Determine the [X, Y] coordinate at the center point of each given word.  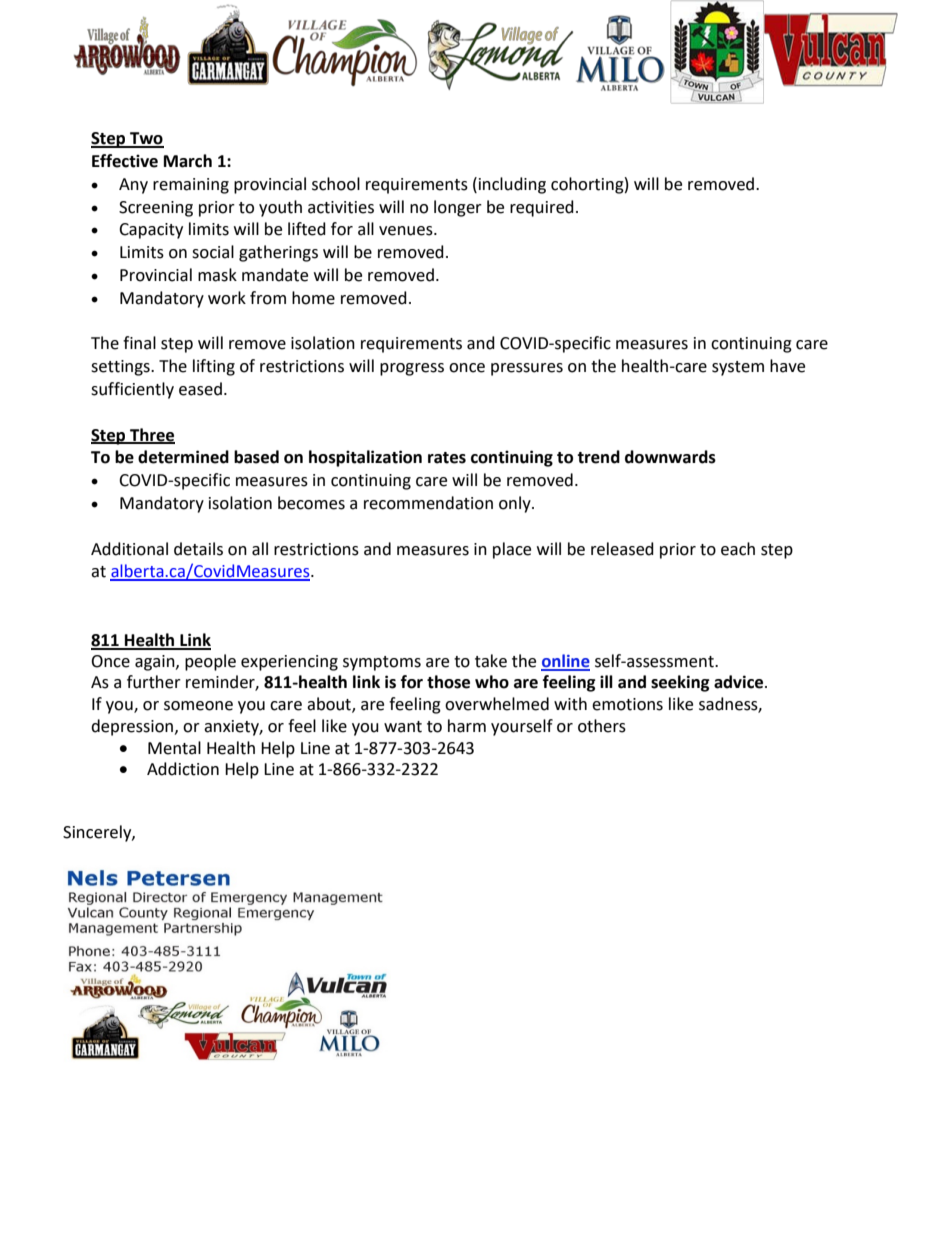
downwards [670, 457]
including [511, 185]
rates [447, 458]
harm [467, 726]
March [188, 161]
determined [183, 457]
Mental [174, 748]
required [542, 208]
